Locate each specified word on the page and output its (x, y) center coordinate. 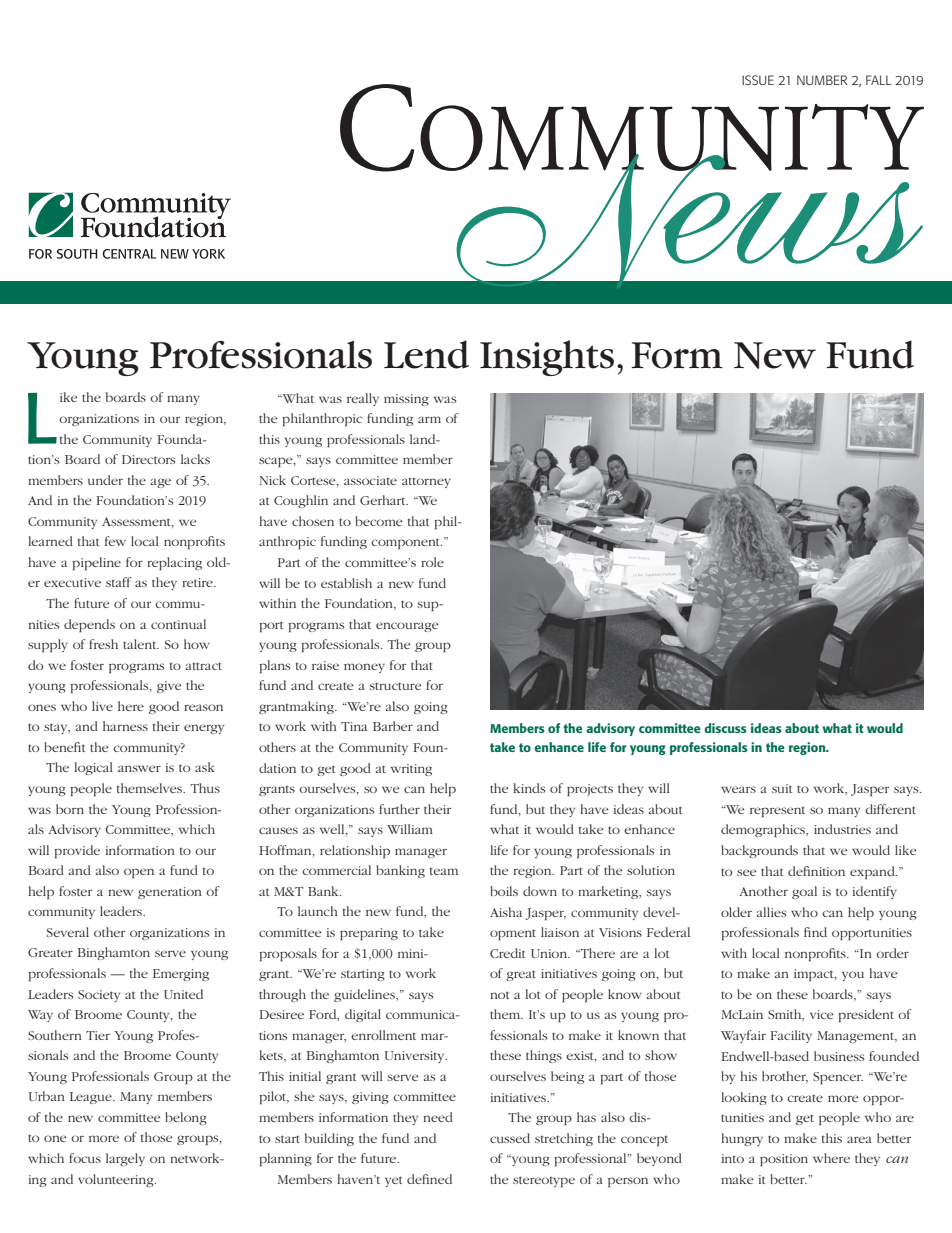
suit (782, 788)
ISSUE (758, 80)
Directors (148, 459)
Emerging (181, 975)
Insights (547, 358)
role (432, 562)
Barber (393, 726)
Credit (507, 953)
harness (125, 726)
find (815, 932)
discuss (725, 728)
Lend (426, 354)
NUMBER (822, 80)
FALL (879, 80)
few (115, 541)
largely (125, 1159)
